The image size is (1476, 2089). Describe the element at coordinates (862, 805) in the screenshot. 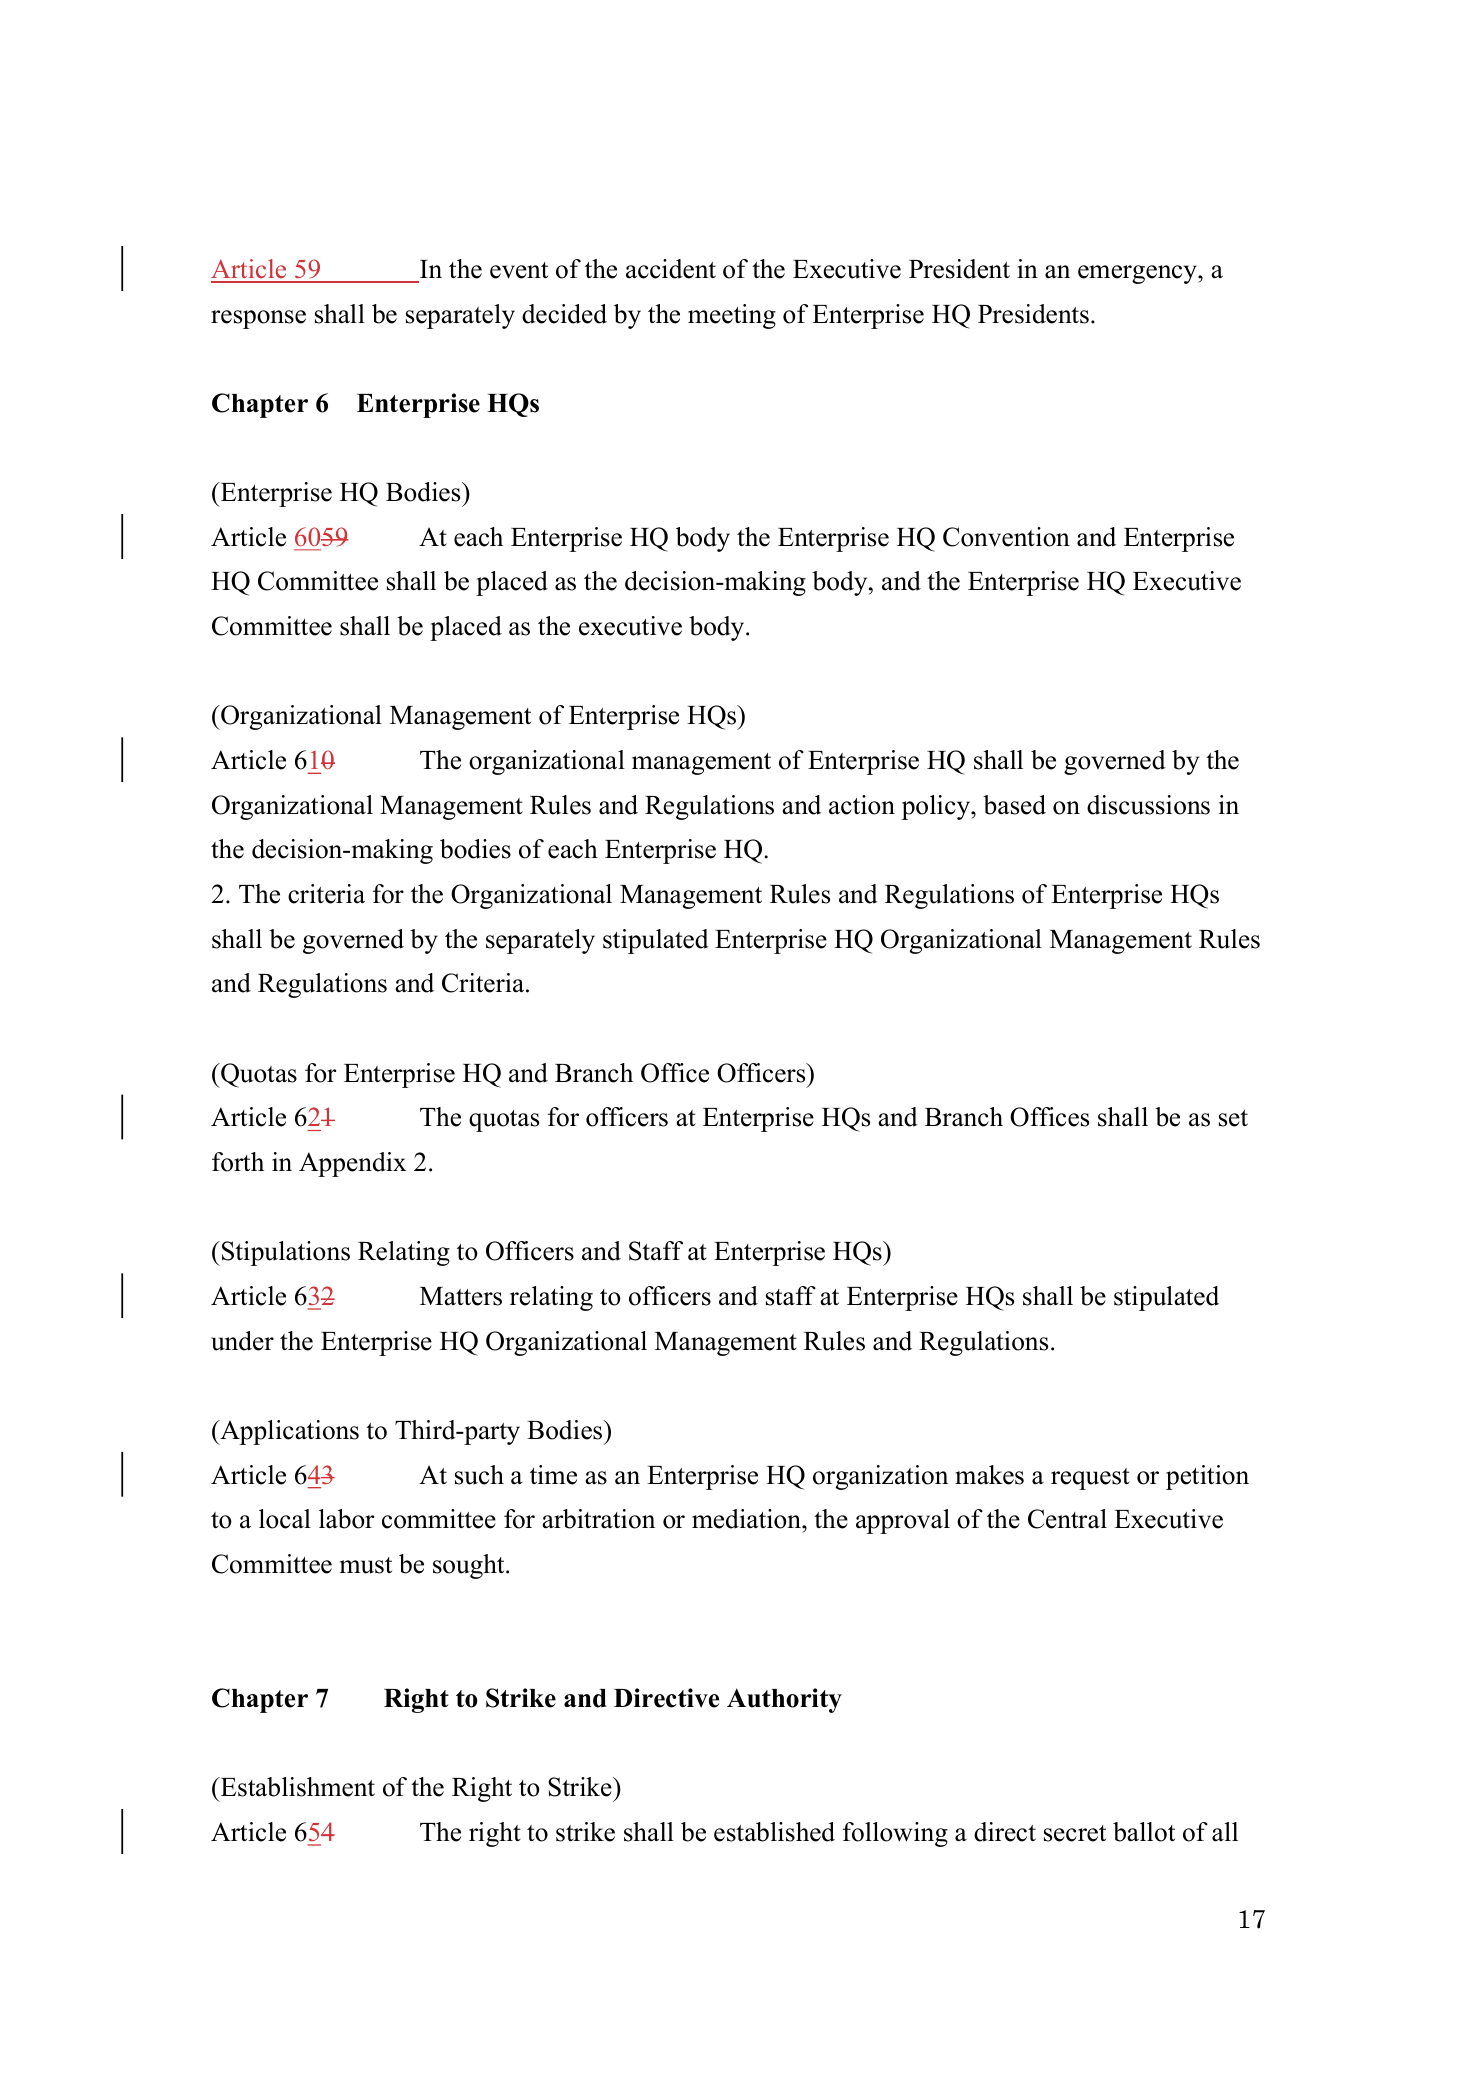

I see `action` at that location.
